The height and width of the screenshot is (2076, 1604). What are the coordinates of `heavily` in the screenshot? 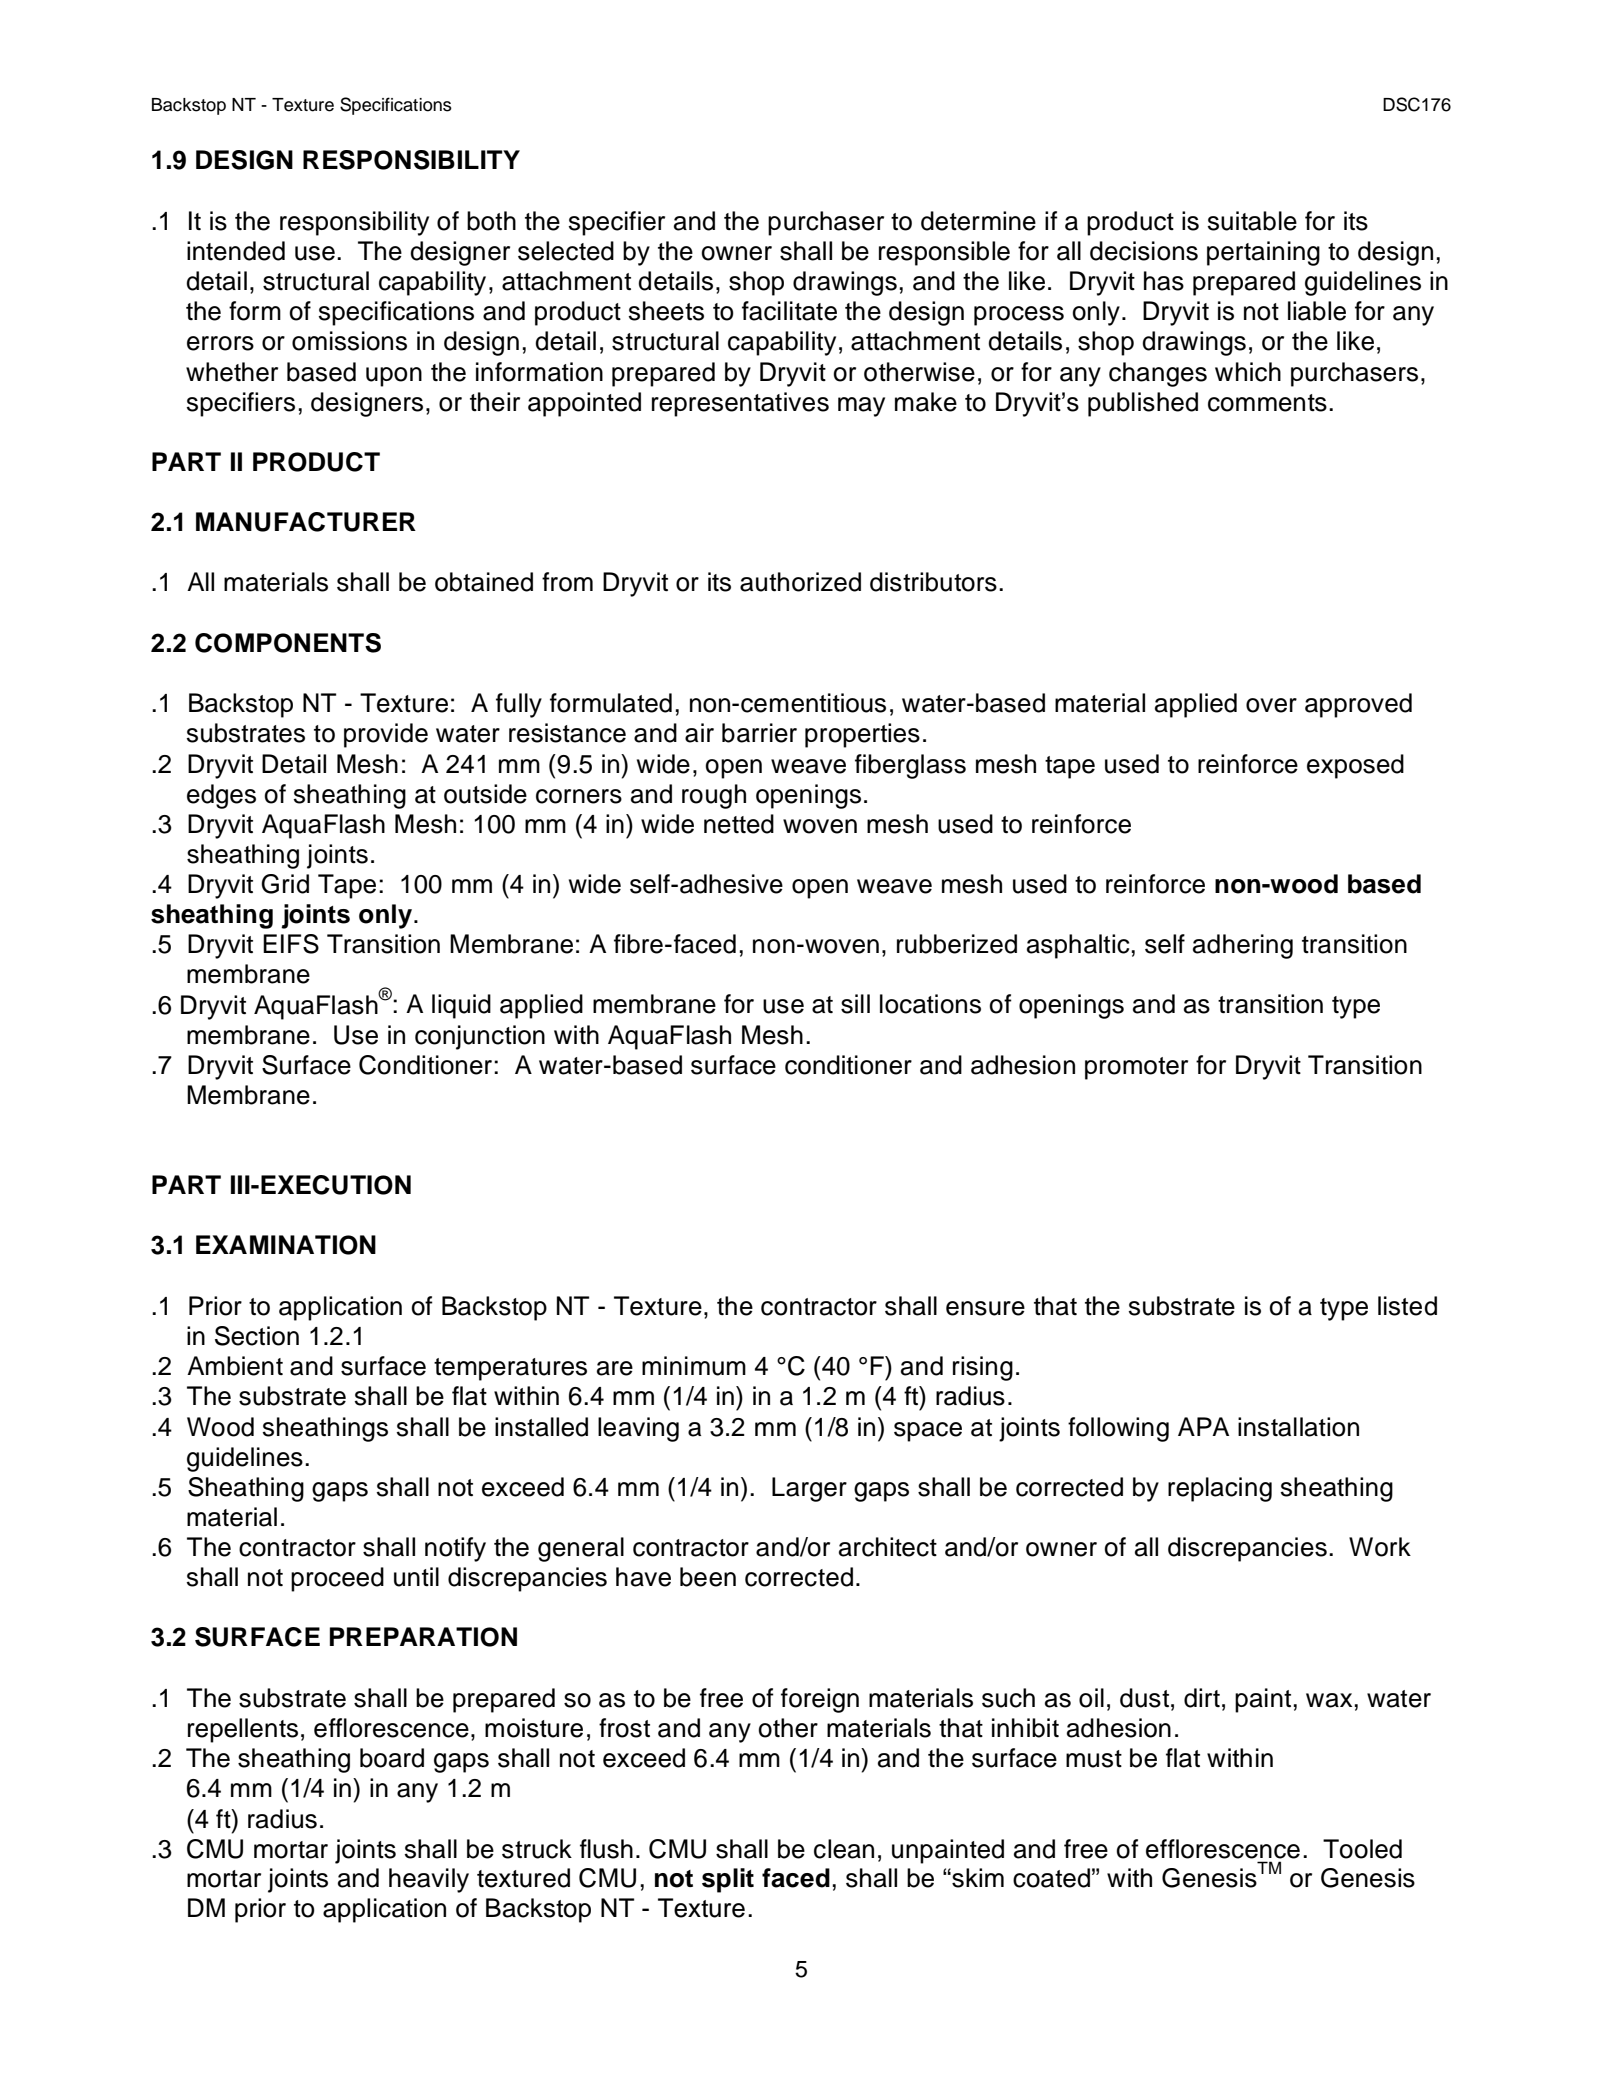 It's located at (429, 1880).
